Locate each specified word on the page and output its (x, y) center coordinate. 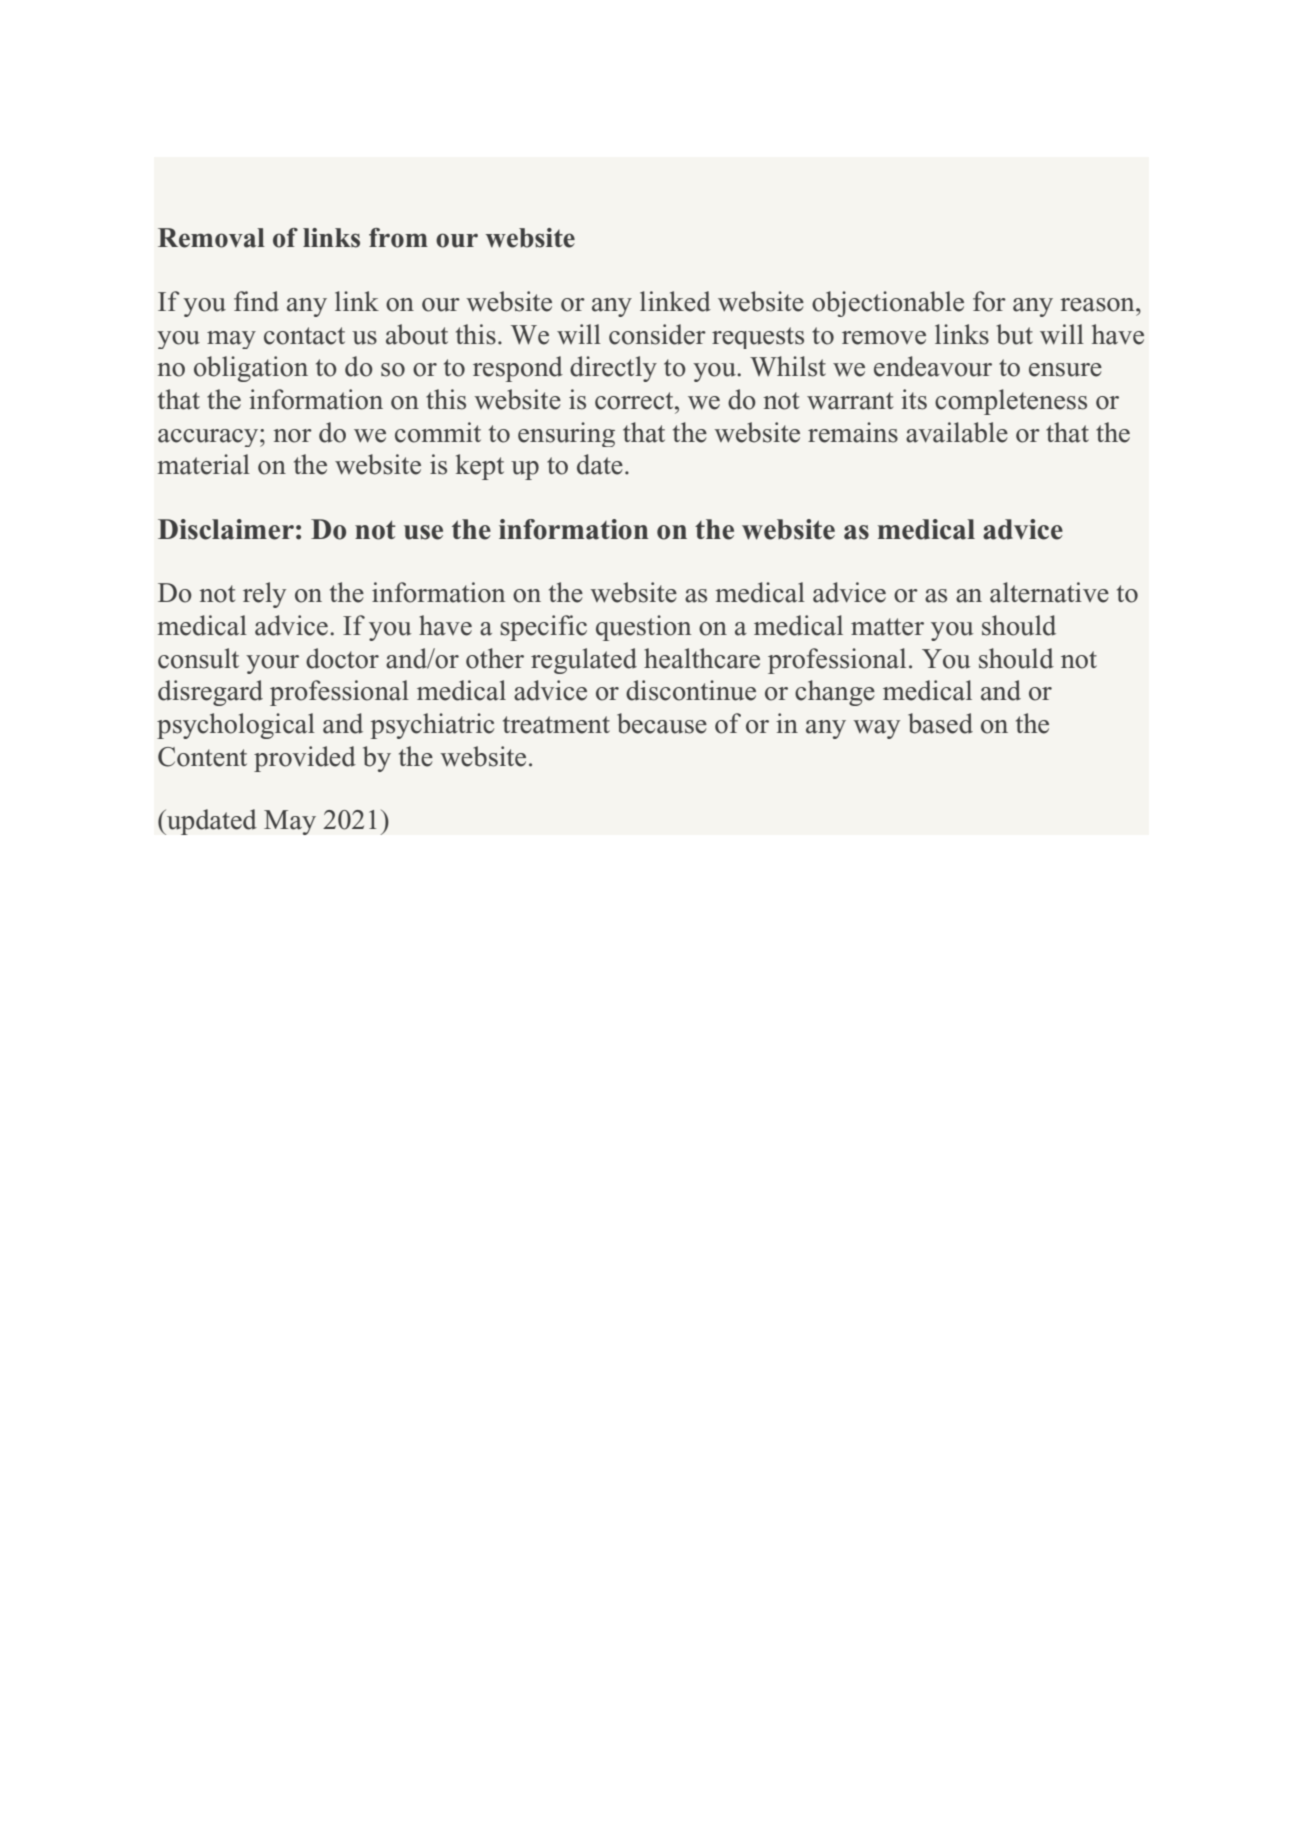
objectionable (888, 304)
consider (657, 334)
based (940, 723)
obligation (251, 369)
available (957, 432)
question (643, 628)
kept (480, 467)
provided (305, 759)
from (398, 238)
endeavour (933, 366)
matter (887, 627)
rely (264, 595)
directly (613, 369)
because (662, 723)
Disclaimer (226, 529)
